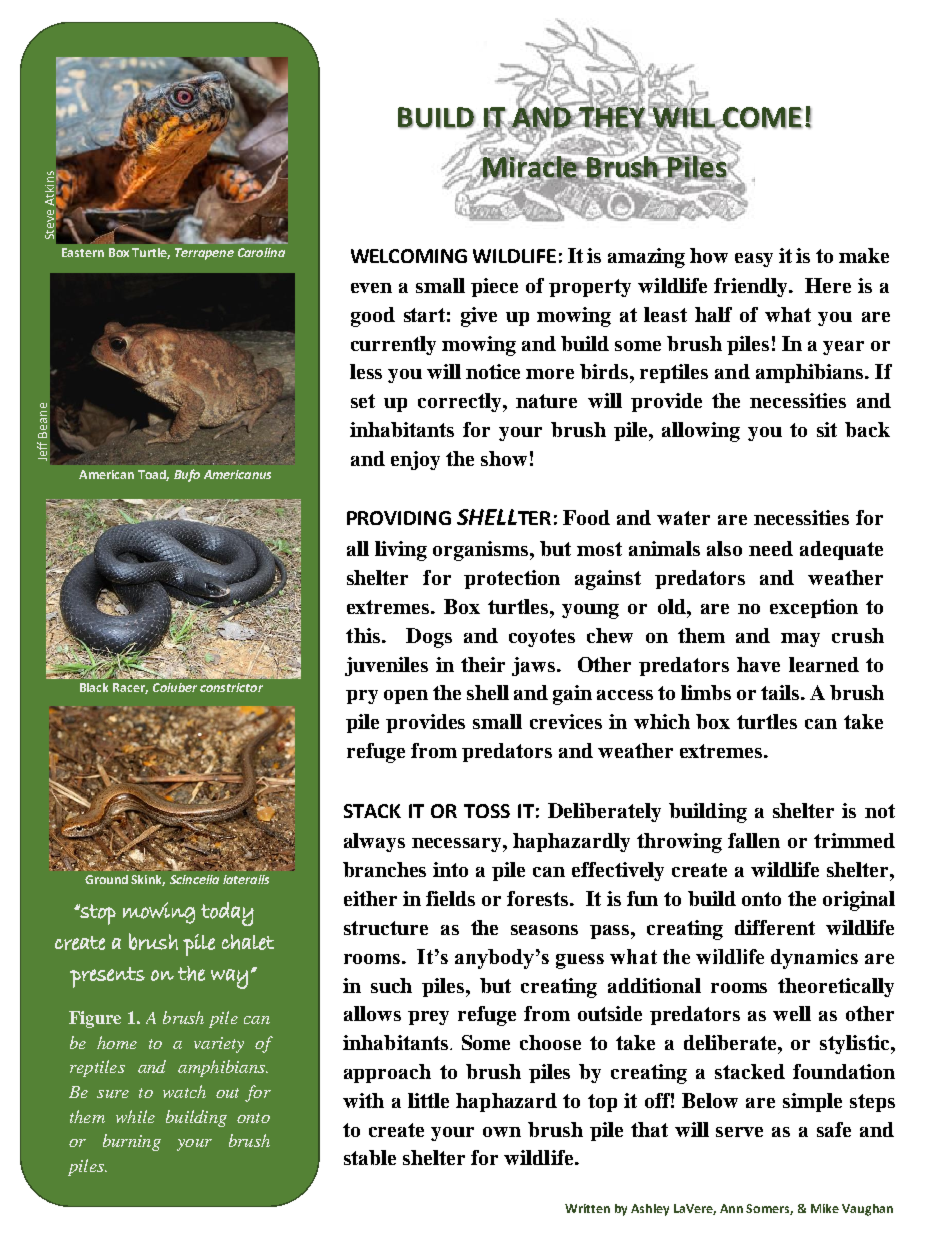  Describe the element at coordinates (758, 664) in the screenshot. I see `have` at that location.
